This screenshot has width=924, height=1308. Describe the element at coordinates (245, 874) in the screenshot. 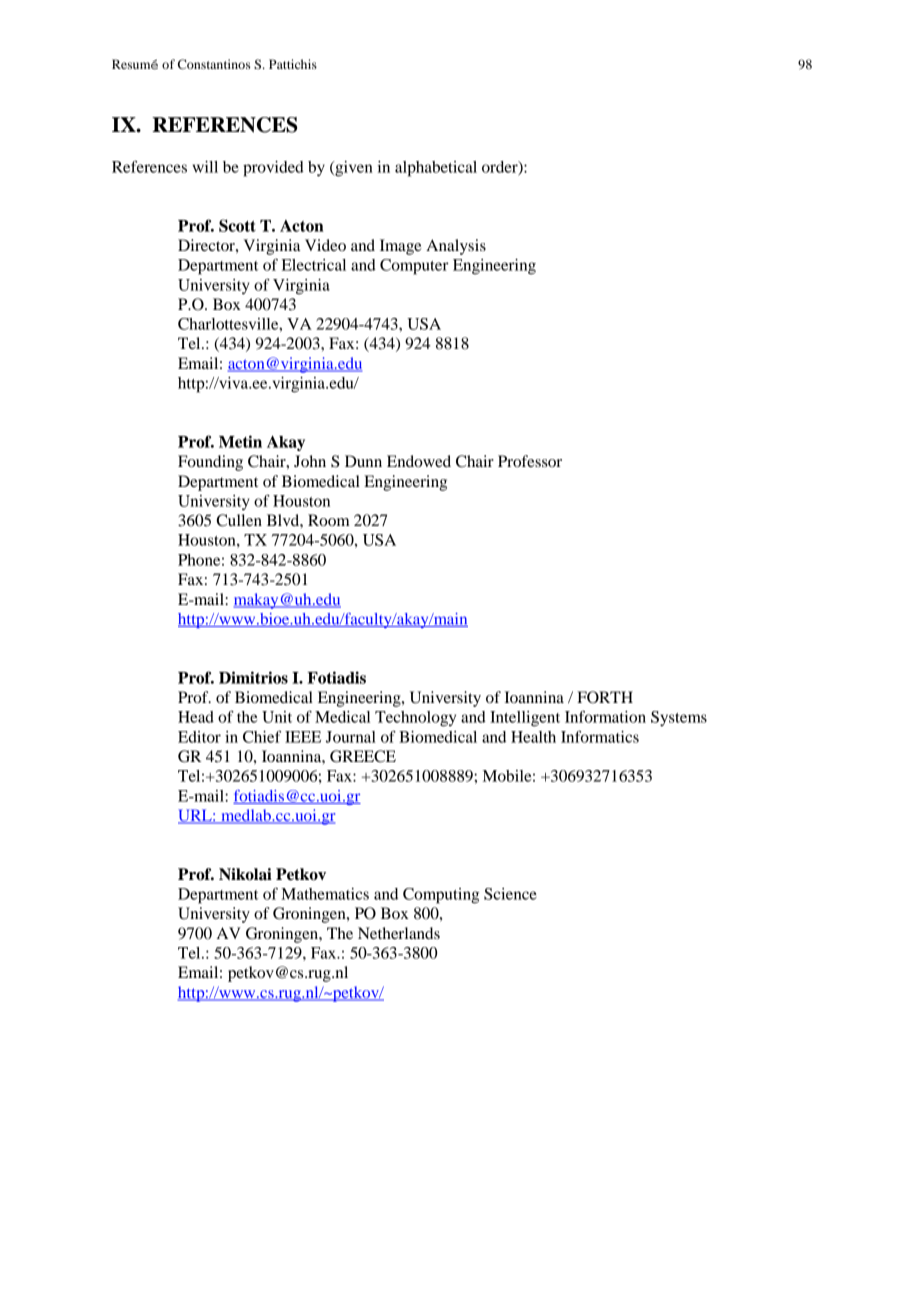

I see `Nikolai` at that location.
